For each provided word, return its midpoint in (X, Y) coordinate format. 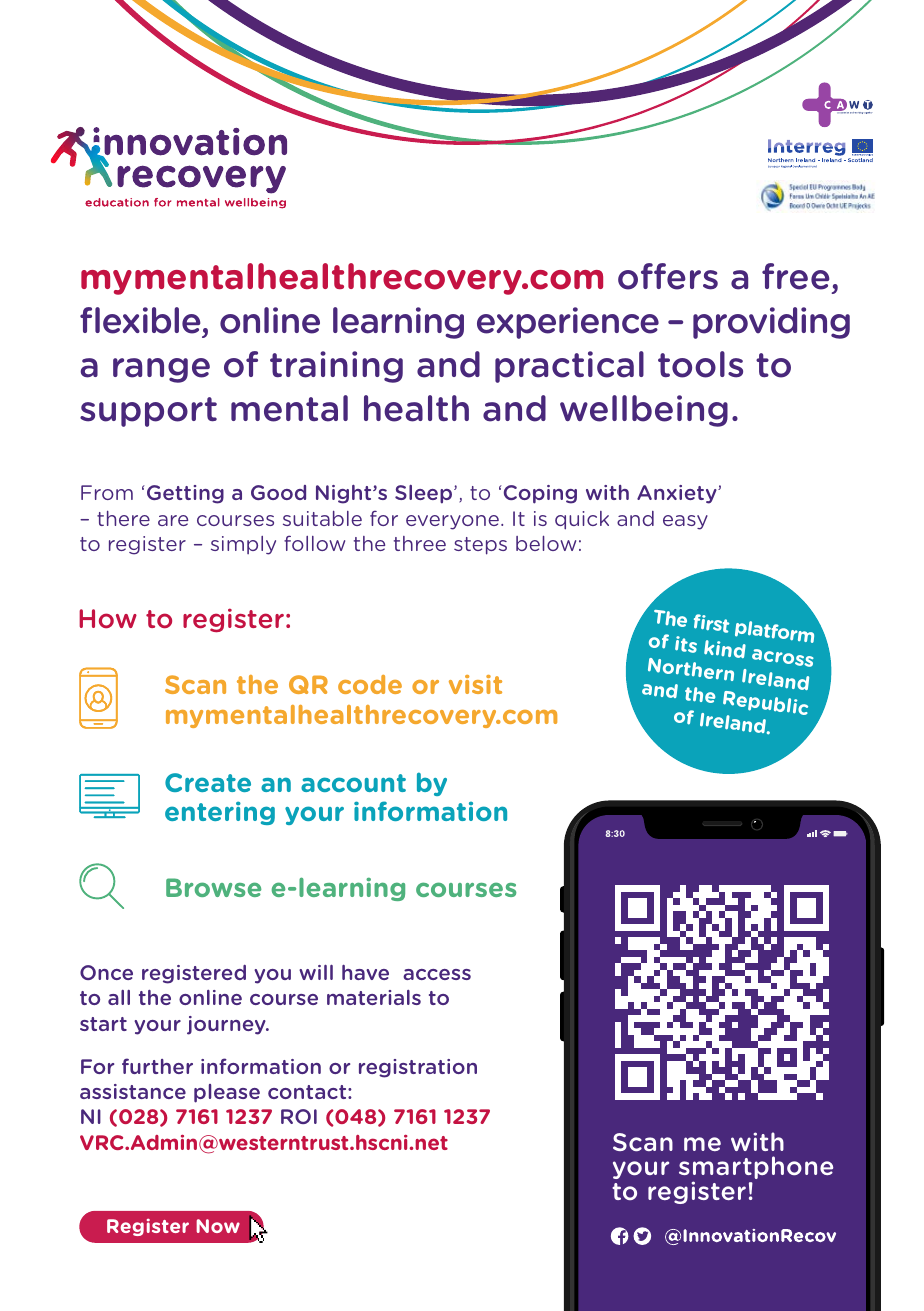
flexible (140, 320)
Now (218, 1226)
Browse (214, 887)
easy (685, 522)
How (108, 619)
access (437, 974)
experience (568, 323)
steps (480, 546)
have (365, 972)
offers (668, 276)
